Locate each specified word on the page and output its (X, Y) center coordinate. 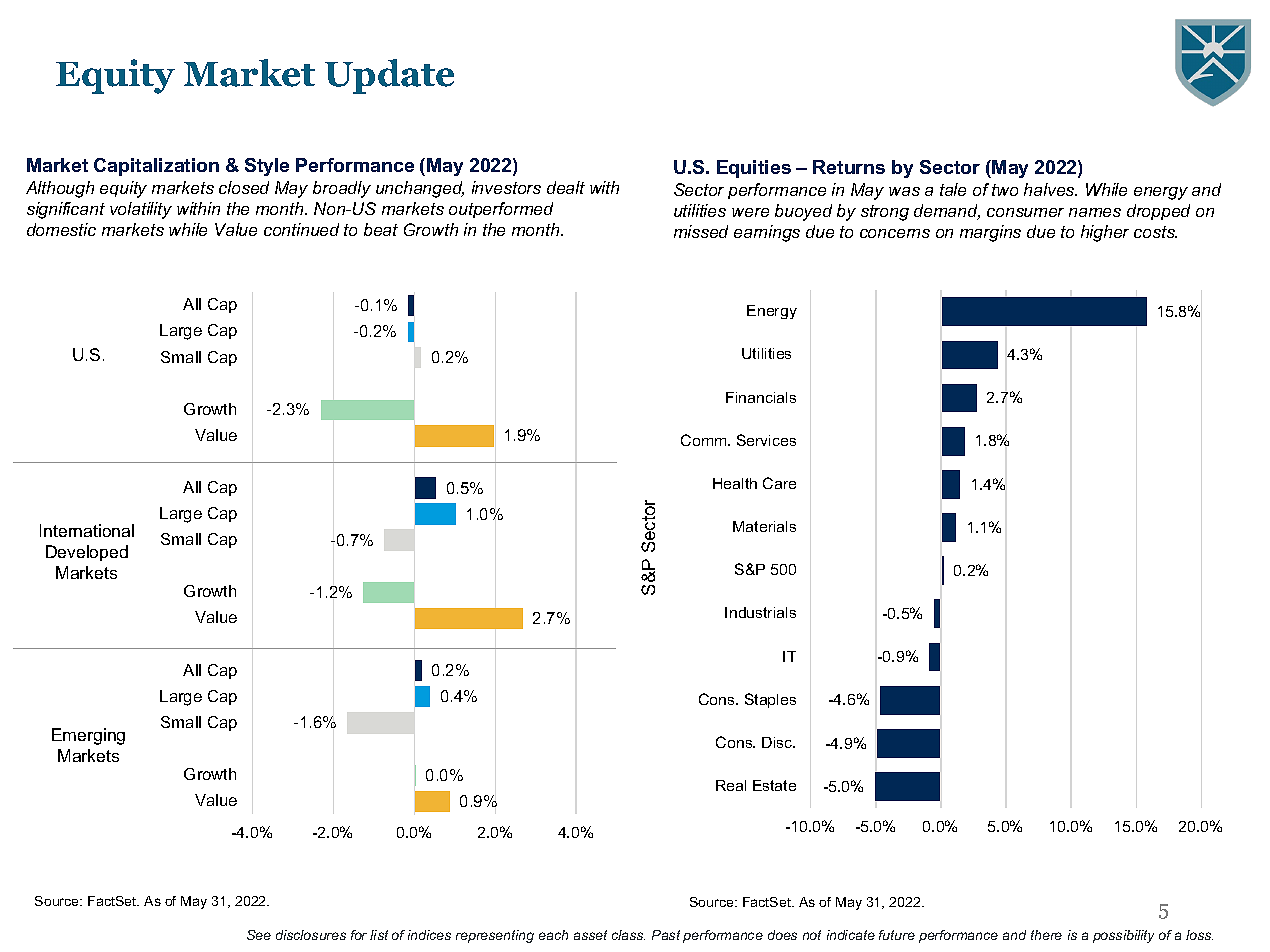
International (87, 530)
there (1046, 935)
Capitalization (156, 167)
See (259, 935)
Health (735, 483)
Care (779, 483)
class (628, 935)
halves (1050, 189)
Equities (754, 169)
